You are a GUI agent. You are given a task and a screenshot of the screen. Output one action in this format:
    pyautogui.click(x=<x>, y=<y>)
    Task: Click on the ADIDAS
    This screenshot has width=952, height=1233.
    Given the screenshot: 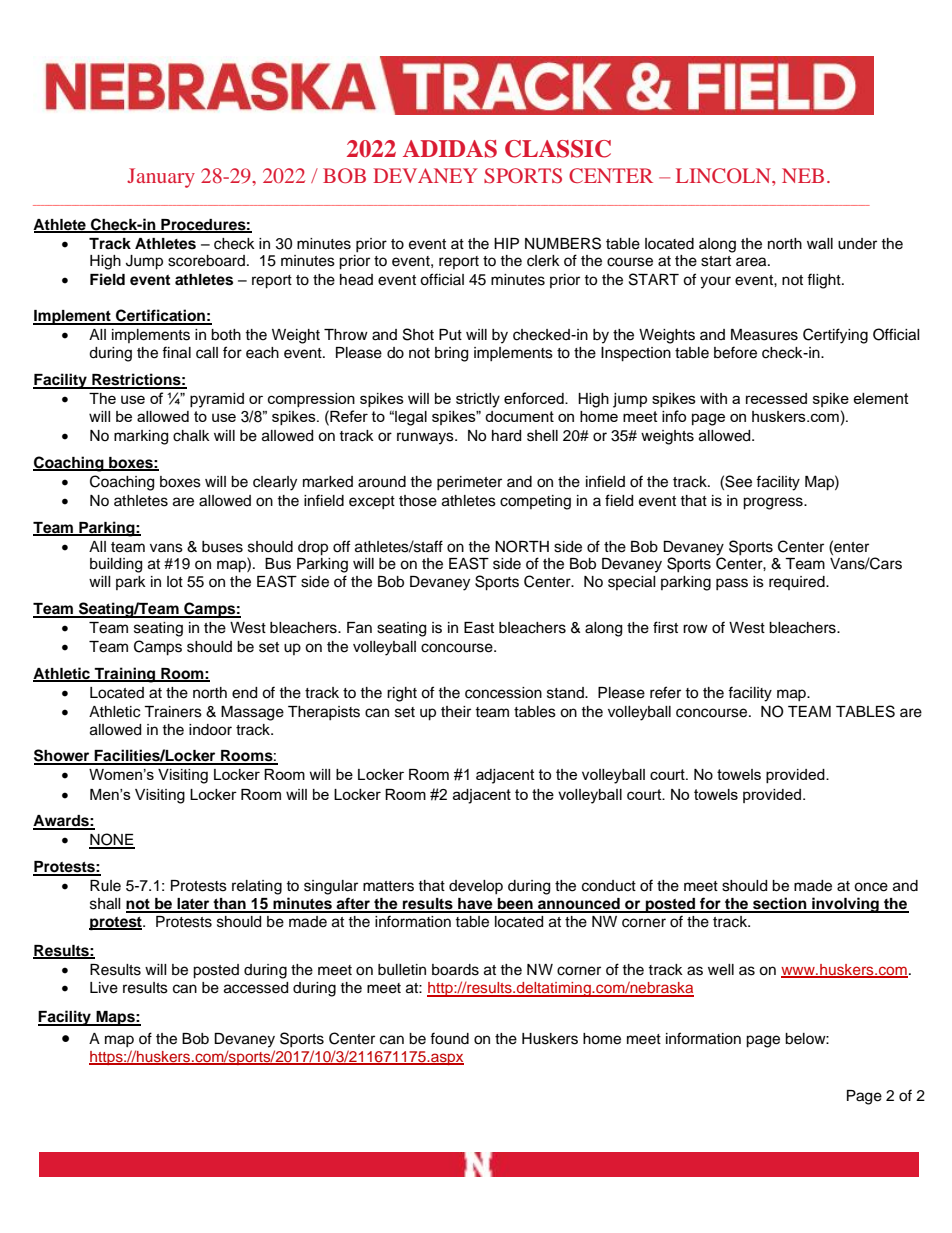 What is the action you would take?
    pyautogui.click(x=450, y=149)
